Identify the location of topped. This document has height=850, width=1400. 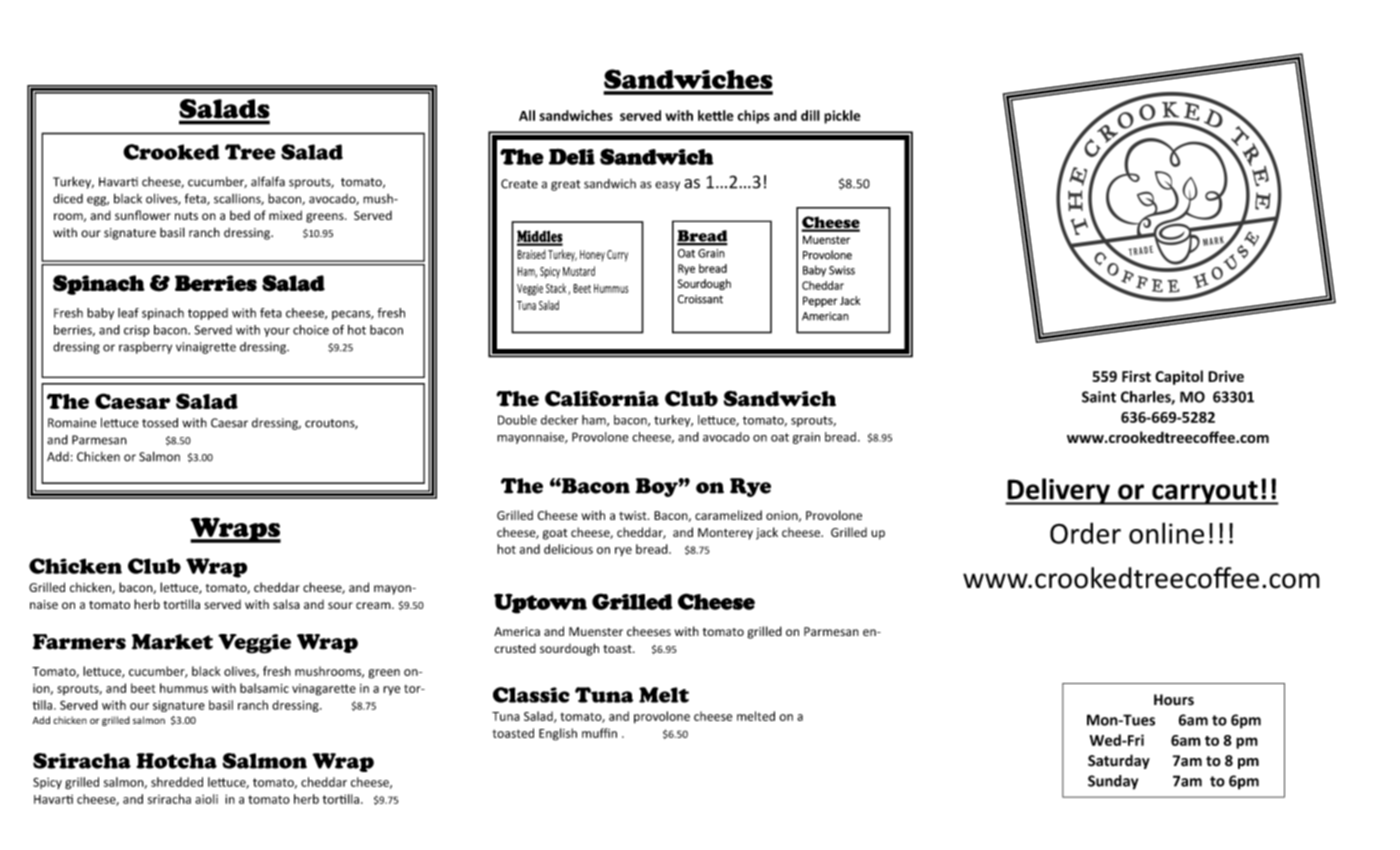
(208, 314).
